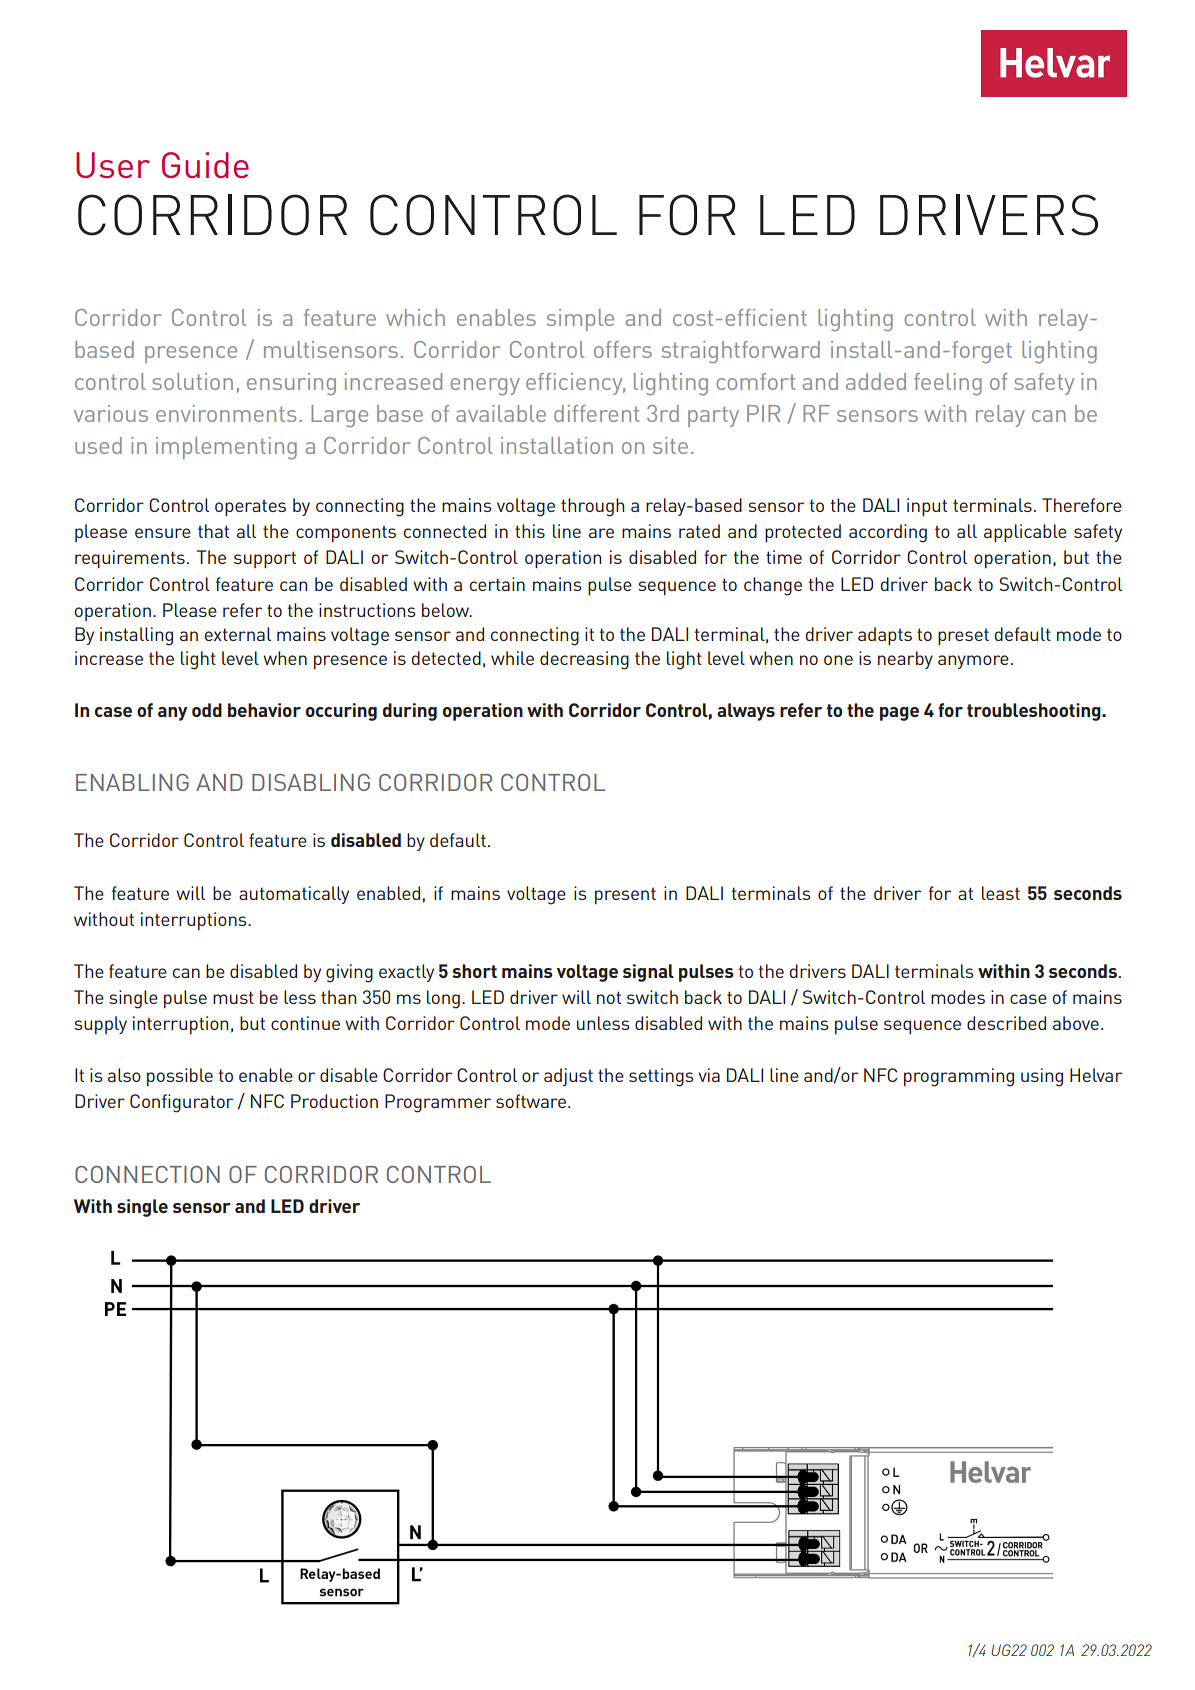 This screenshot has height=1690, width=1195. I want to click on Guide, so click(205, 165).
